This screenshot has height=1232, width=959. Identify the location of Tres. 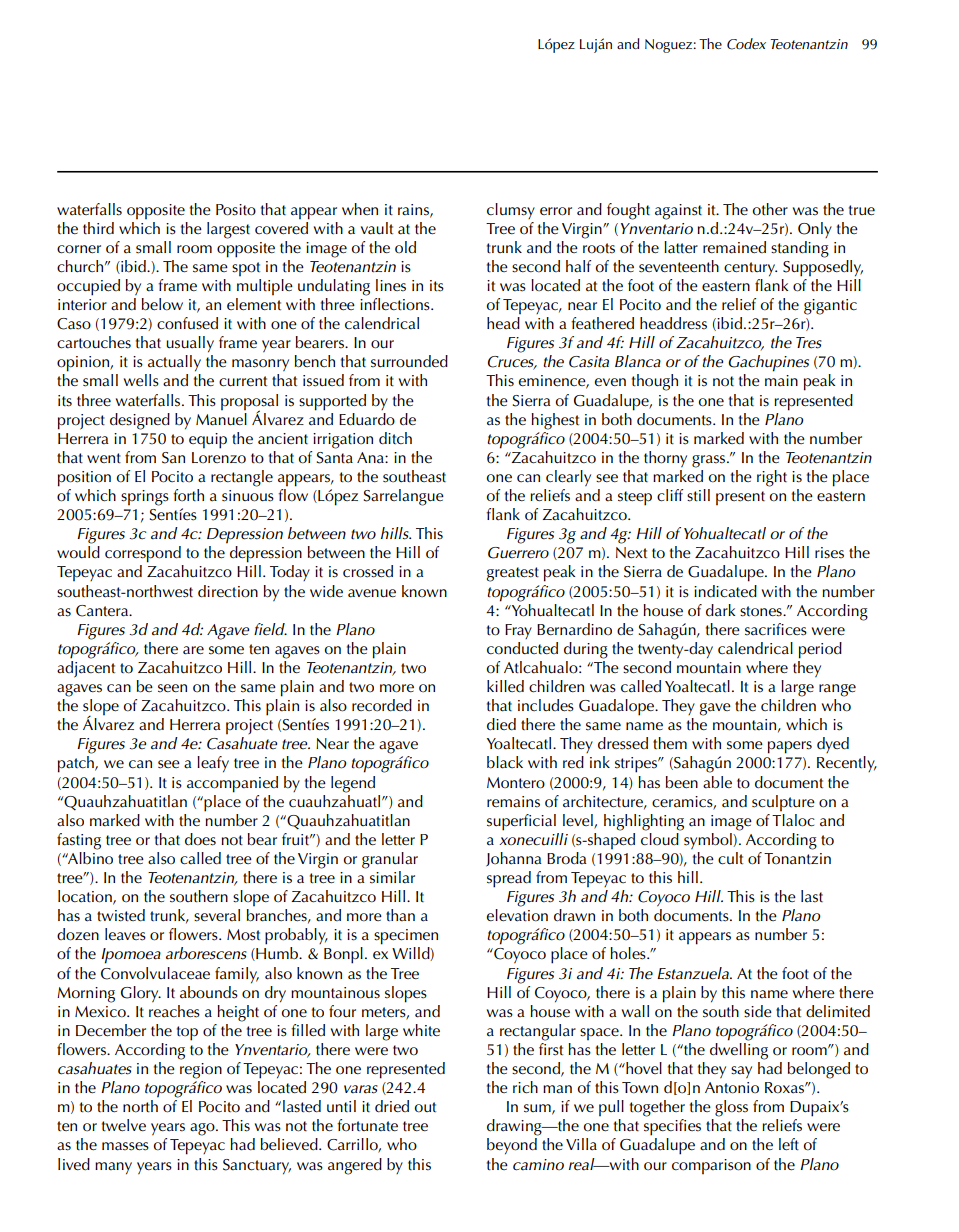
(809, 343).
